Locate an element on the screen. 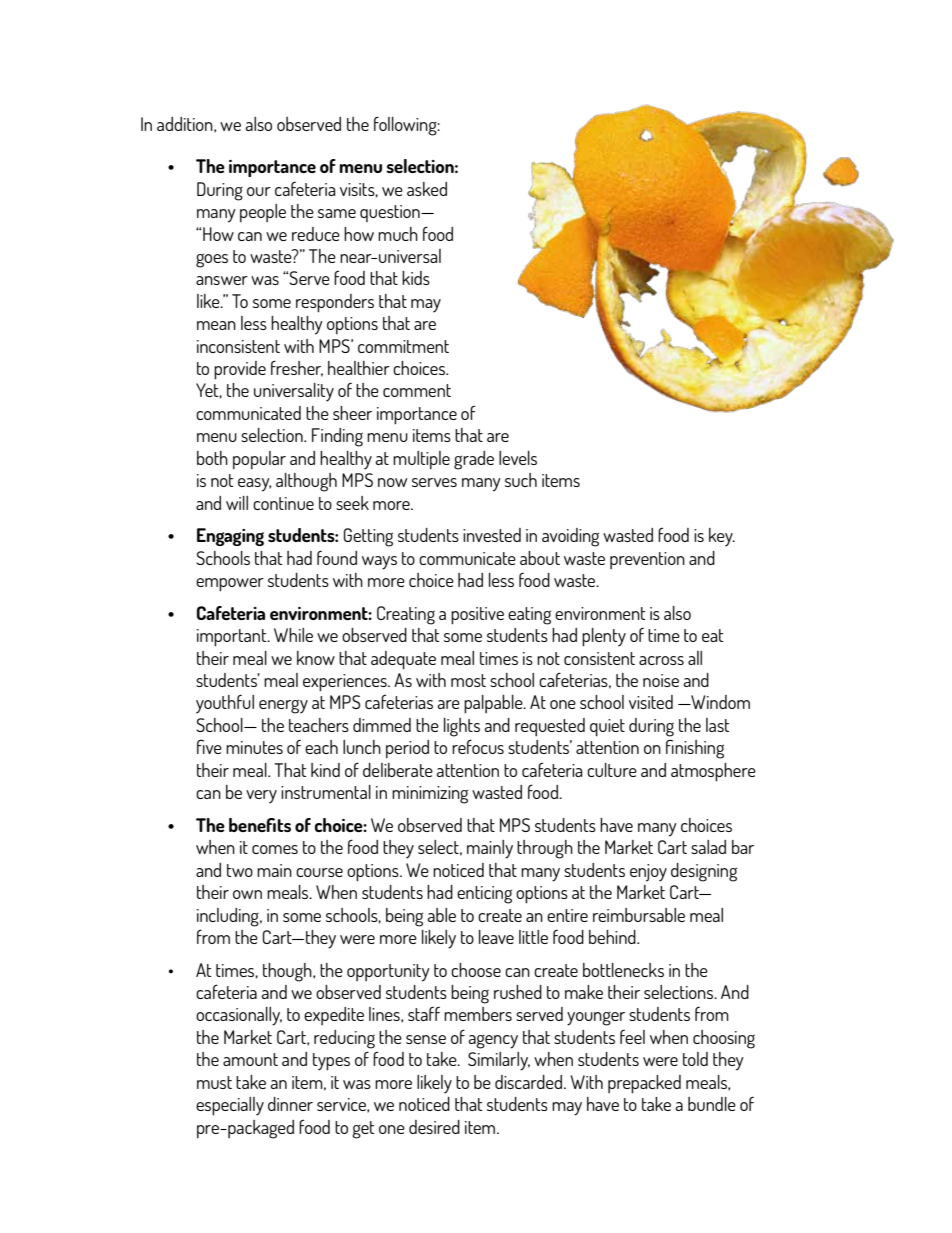 The height and width of the screenshot is (1233, 952). minimizing is located at coordinates (430, 795).
